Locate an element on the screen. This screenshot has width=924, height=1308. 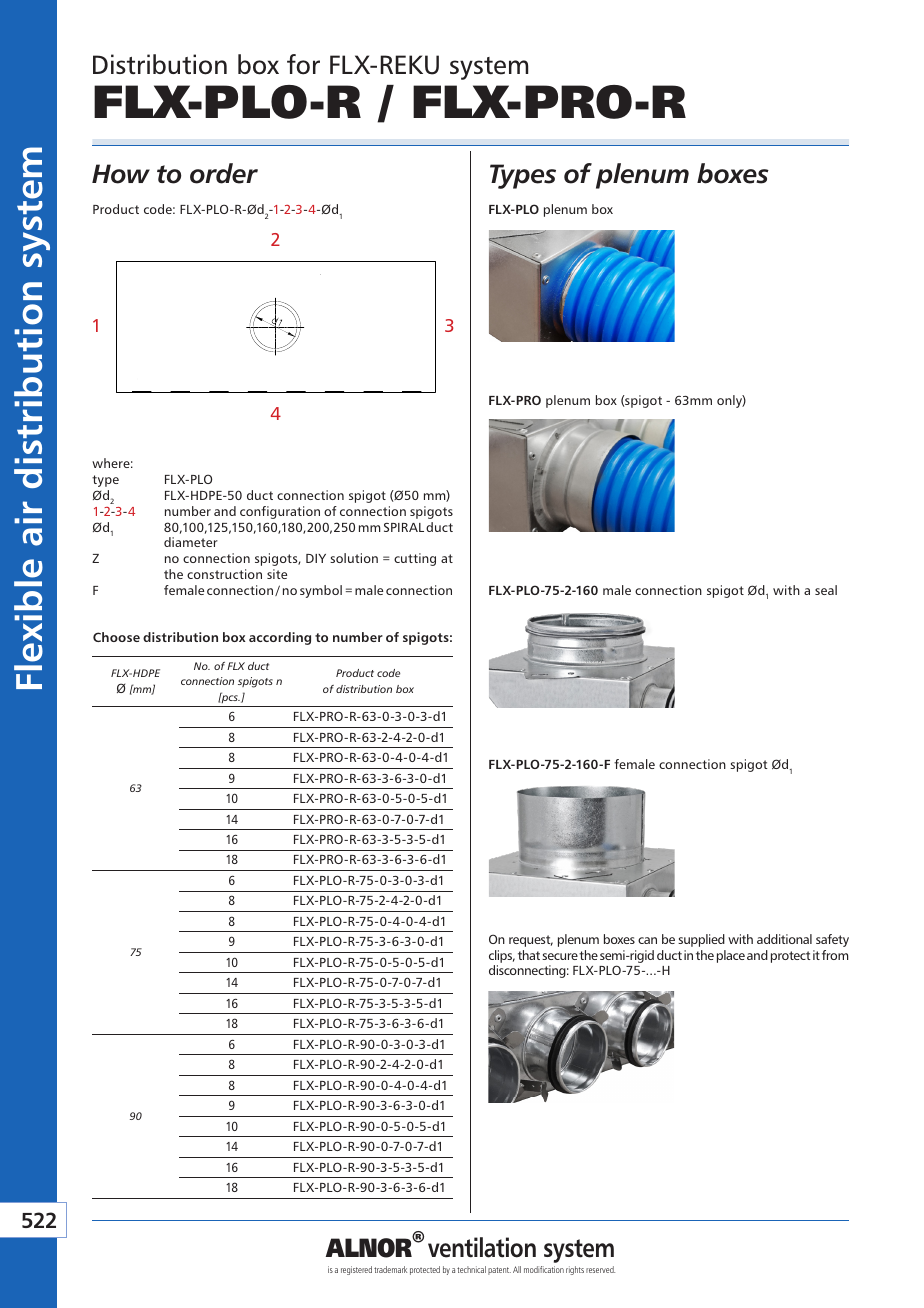
according is located at coordinates (280, 638).
